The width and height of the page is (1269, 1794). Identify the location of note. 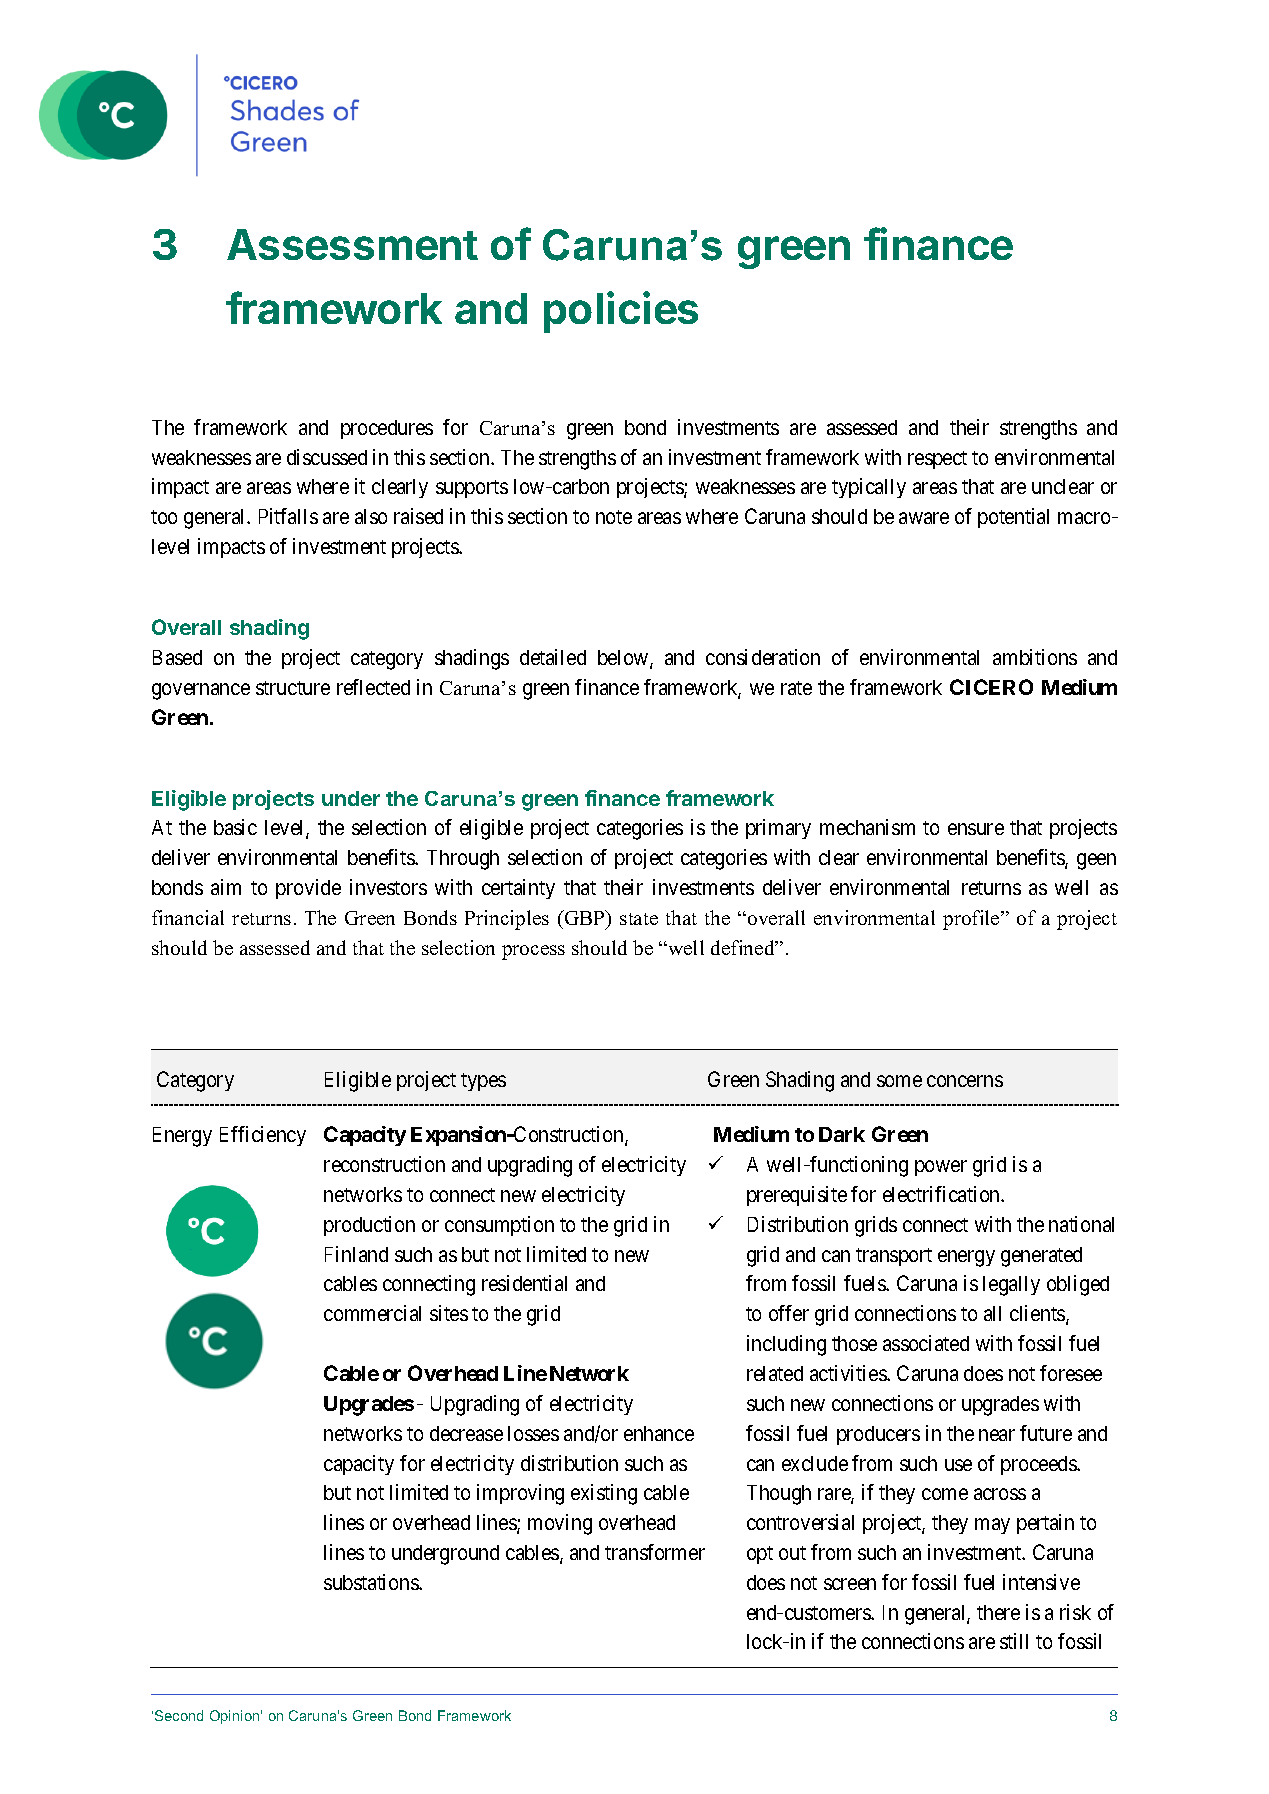
(614, 517).
